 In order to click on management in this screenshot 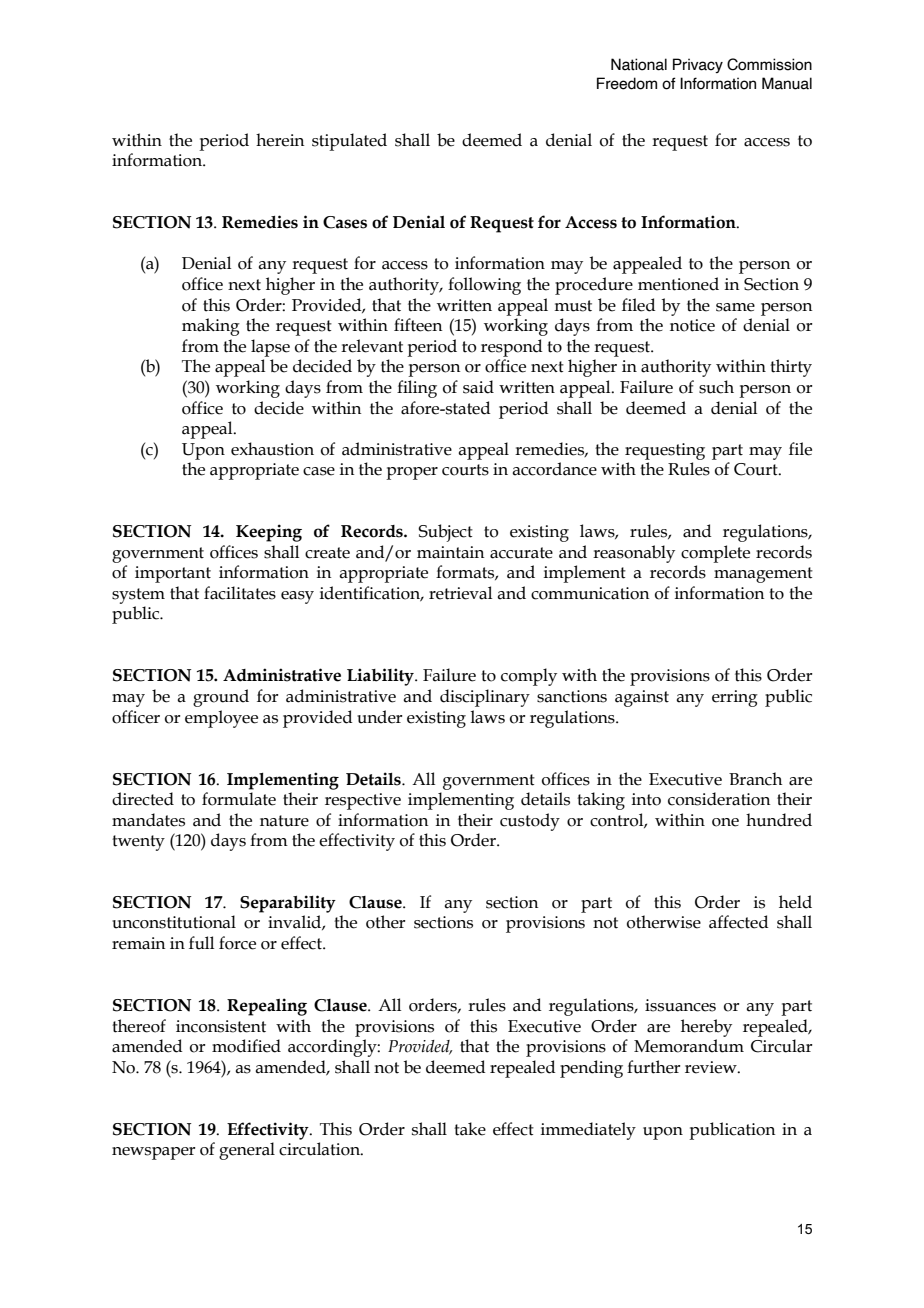, I will do `click(763, 575)`.
